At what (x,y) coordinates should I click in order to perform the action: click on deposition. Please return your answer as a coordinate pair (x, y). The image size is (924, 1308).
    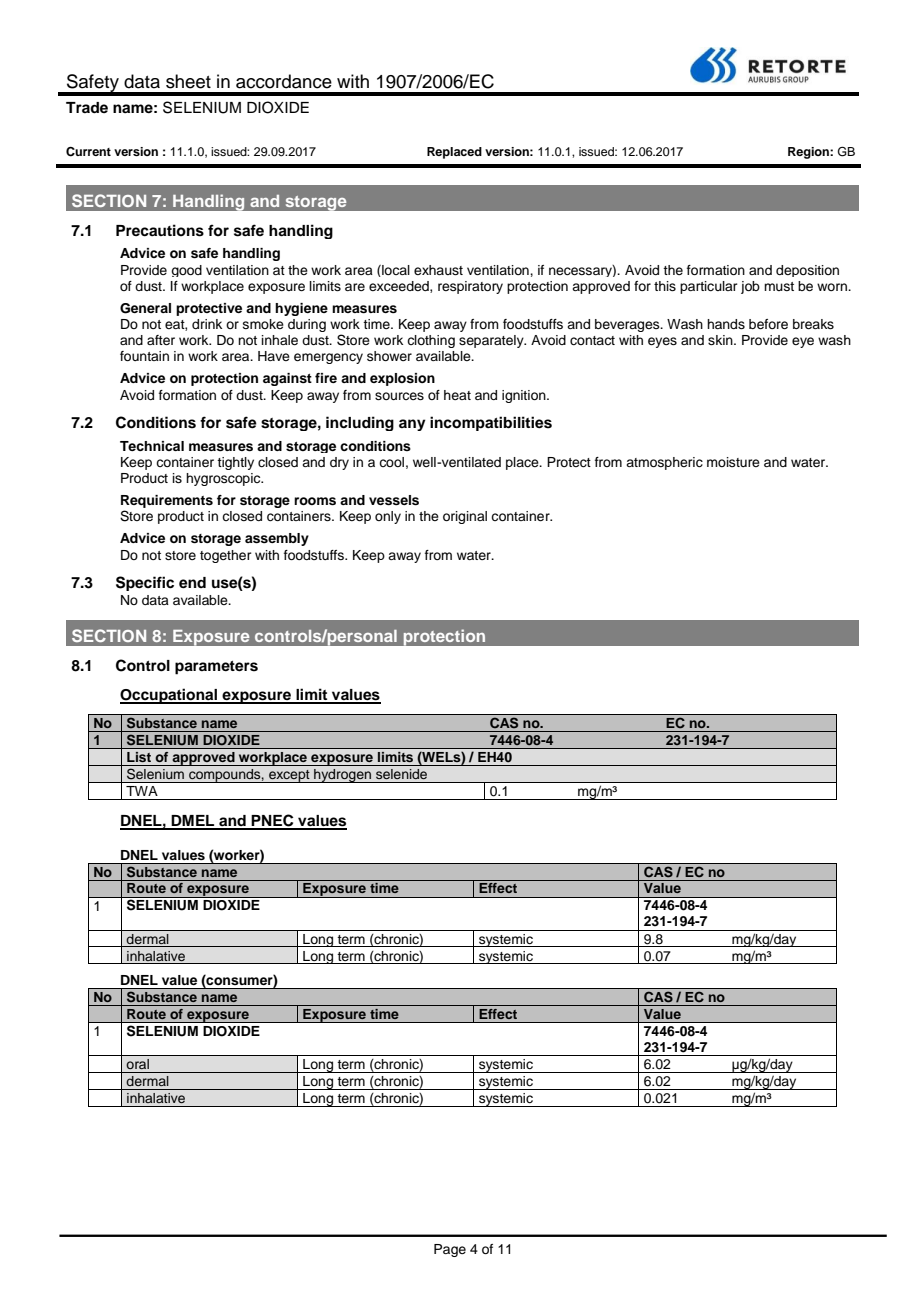
    Looking at the image, I should click on (807, 271).
